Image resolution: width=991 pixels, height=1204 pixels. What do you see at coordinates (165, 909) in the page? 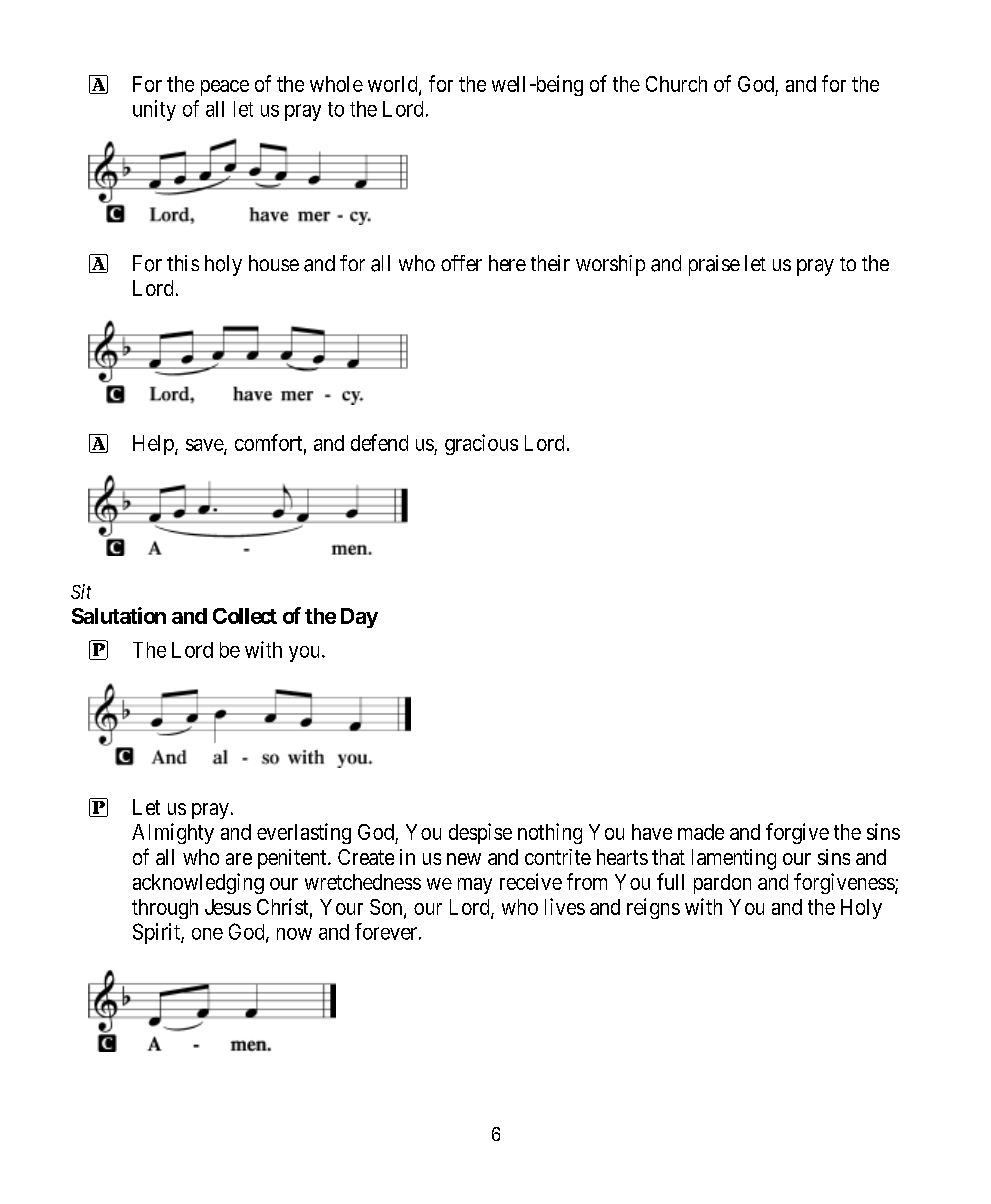
I see `through` at bounding box center [165, 909].
